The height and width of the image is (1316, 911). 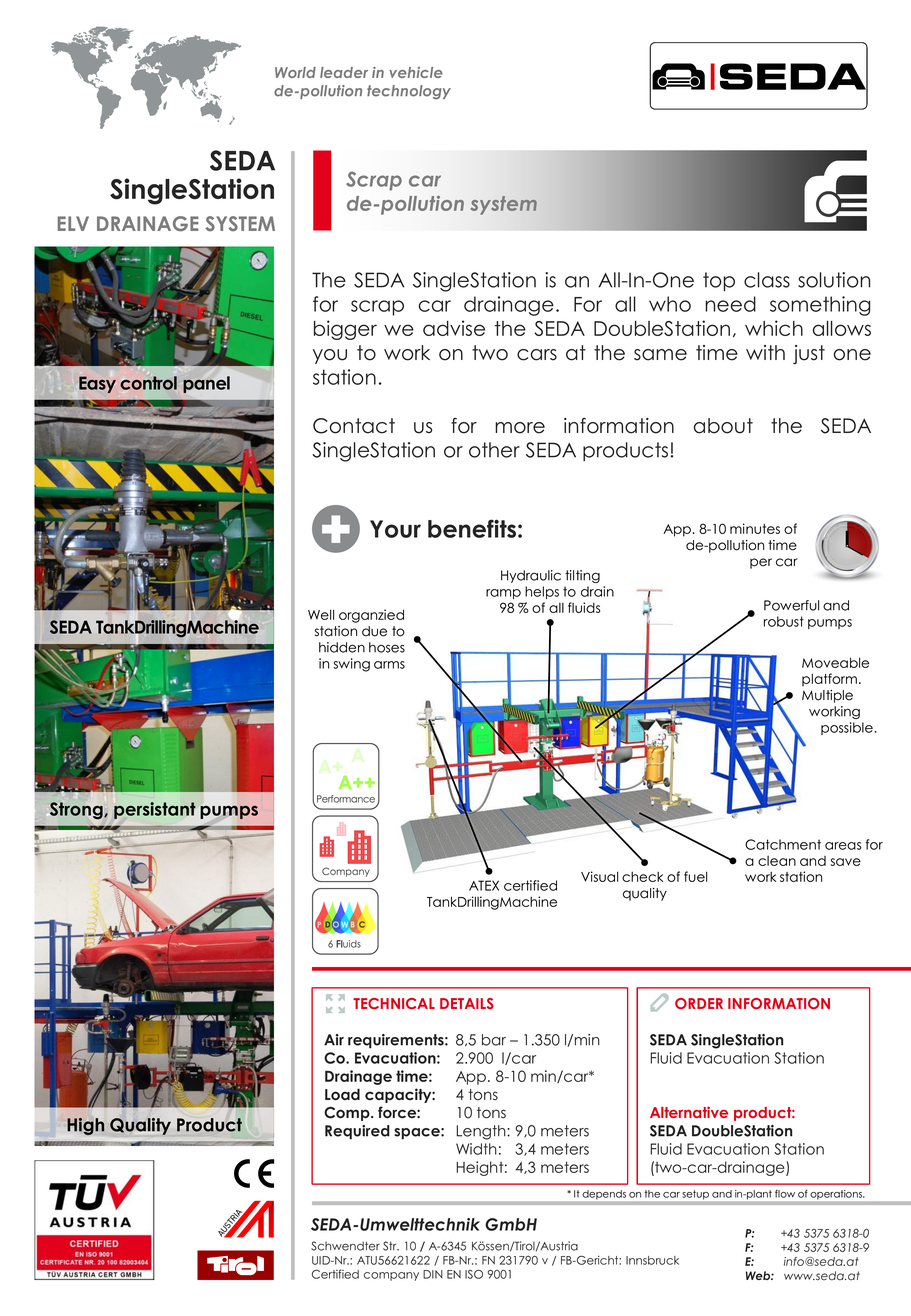 What do you see at coordinates (765, 352) in the image?
I see `with` at bounding box center [765, 352].
